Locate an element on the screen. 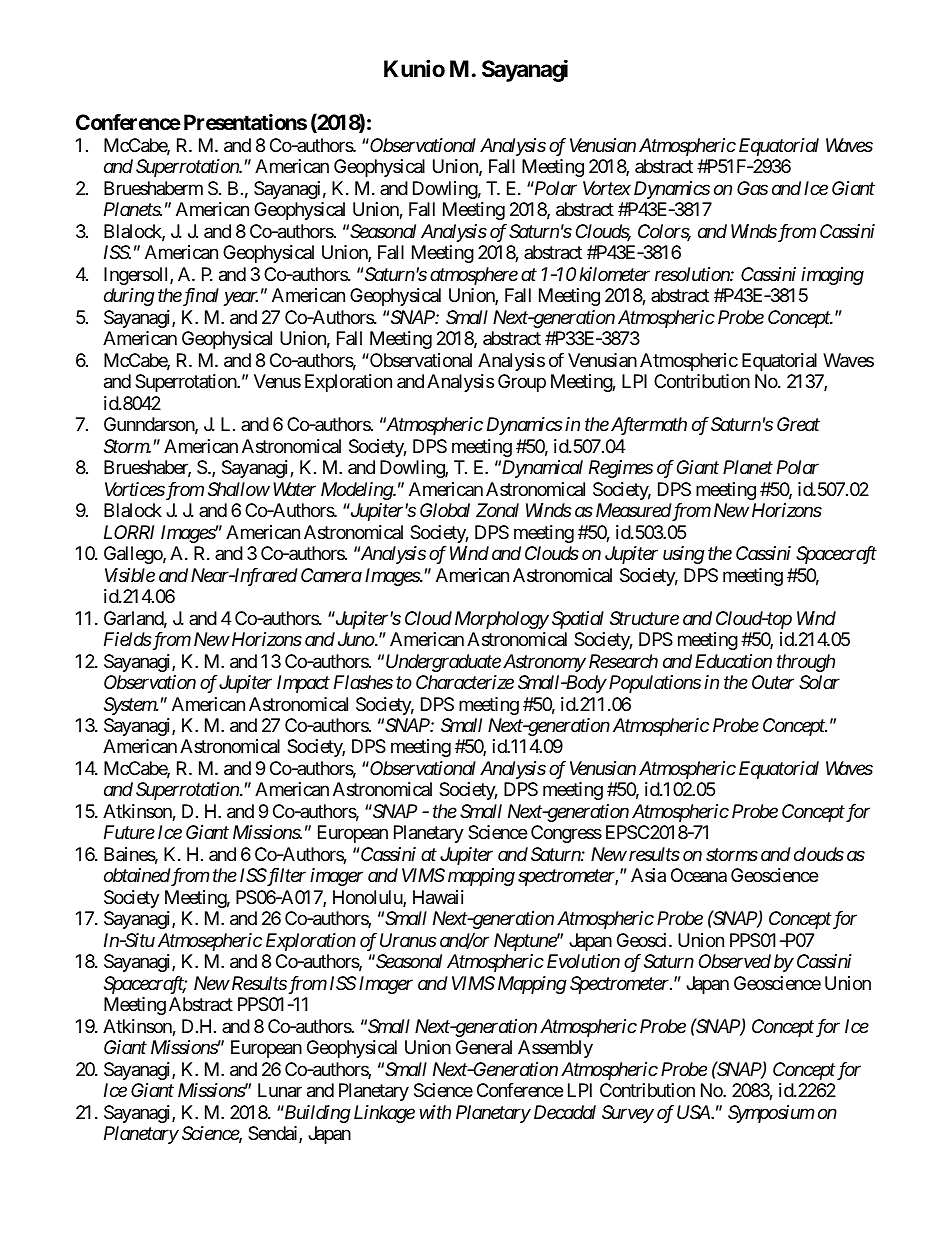  Honolulu is located at coordinates (368, 898).
